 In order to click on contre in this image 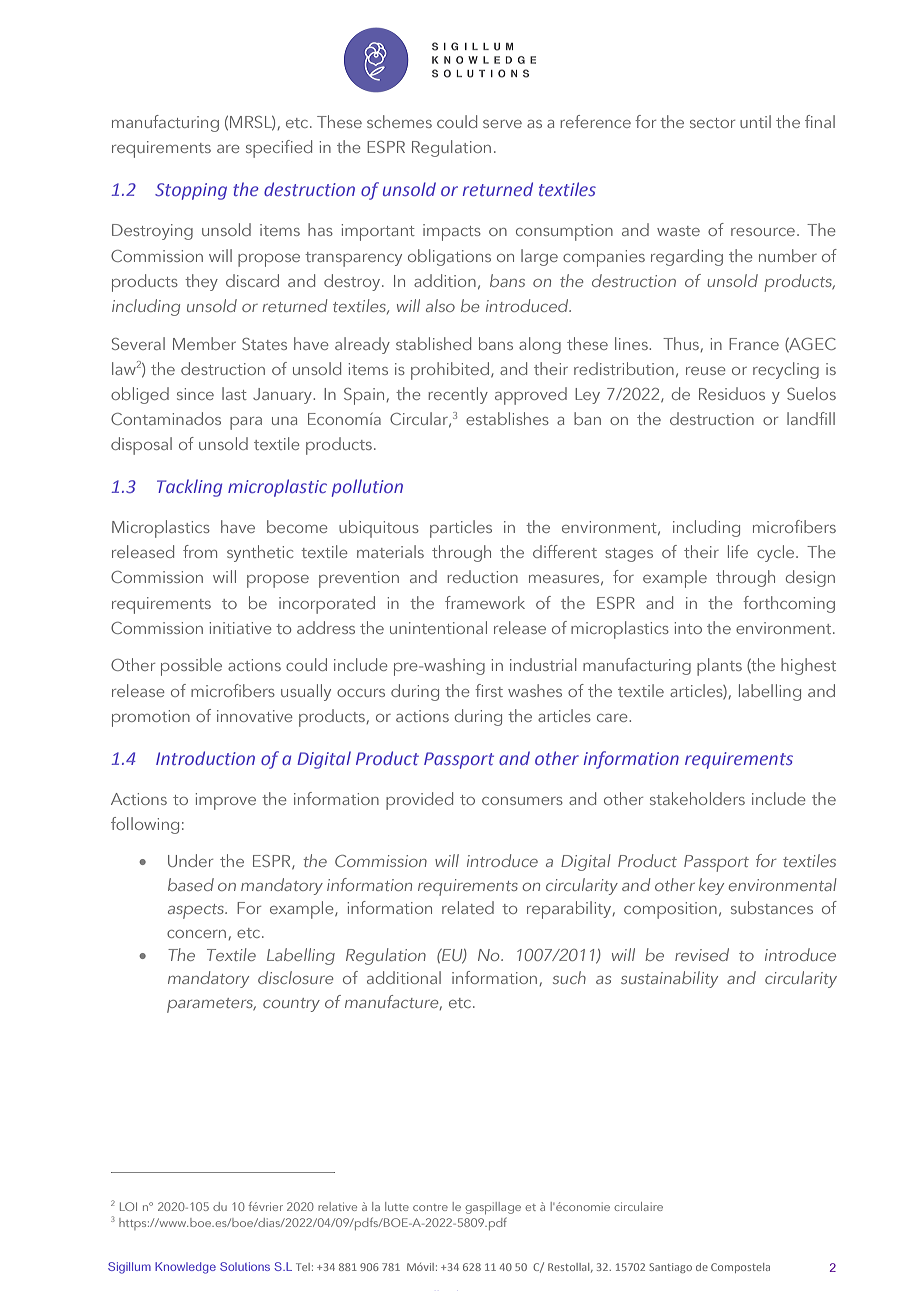, I will do `click(430, 1207)`.
